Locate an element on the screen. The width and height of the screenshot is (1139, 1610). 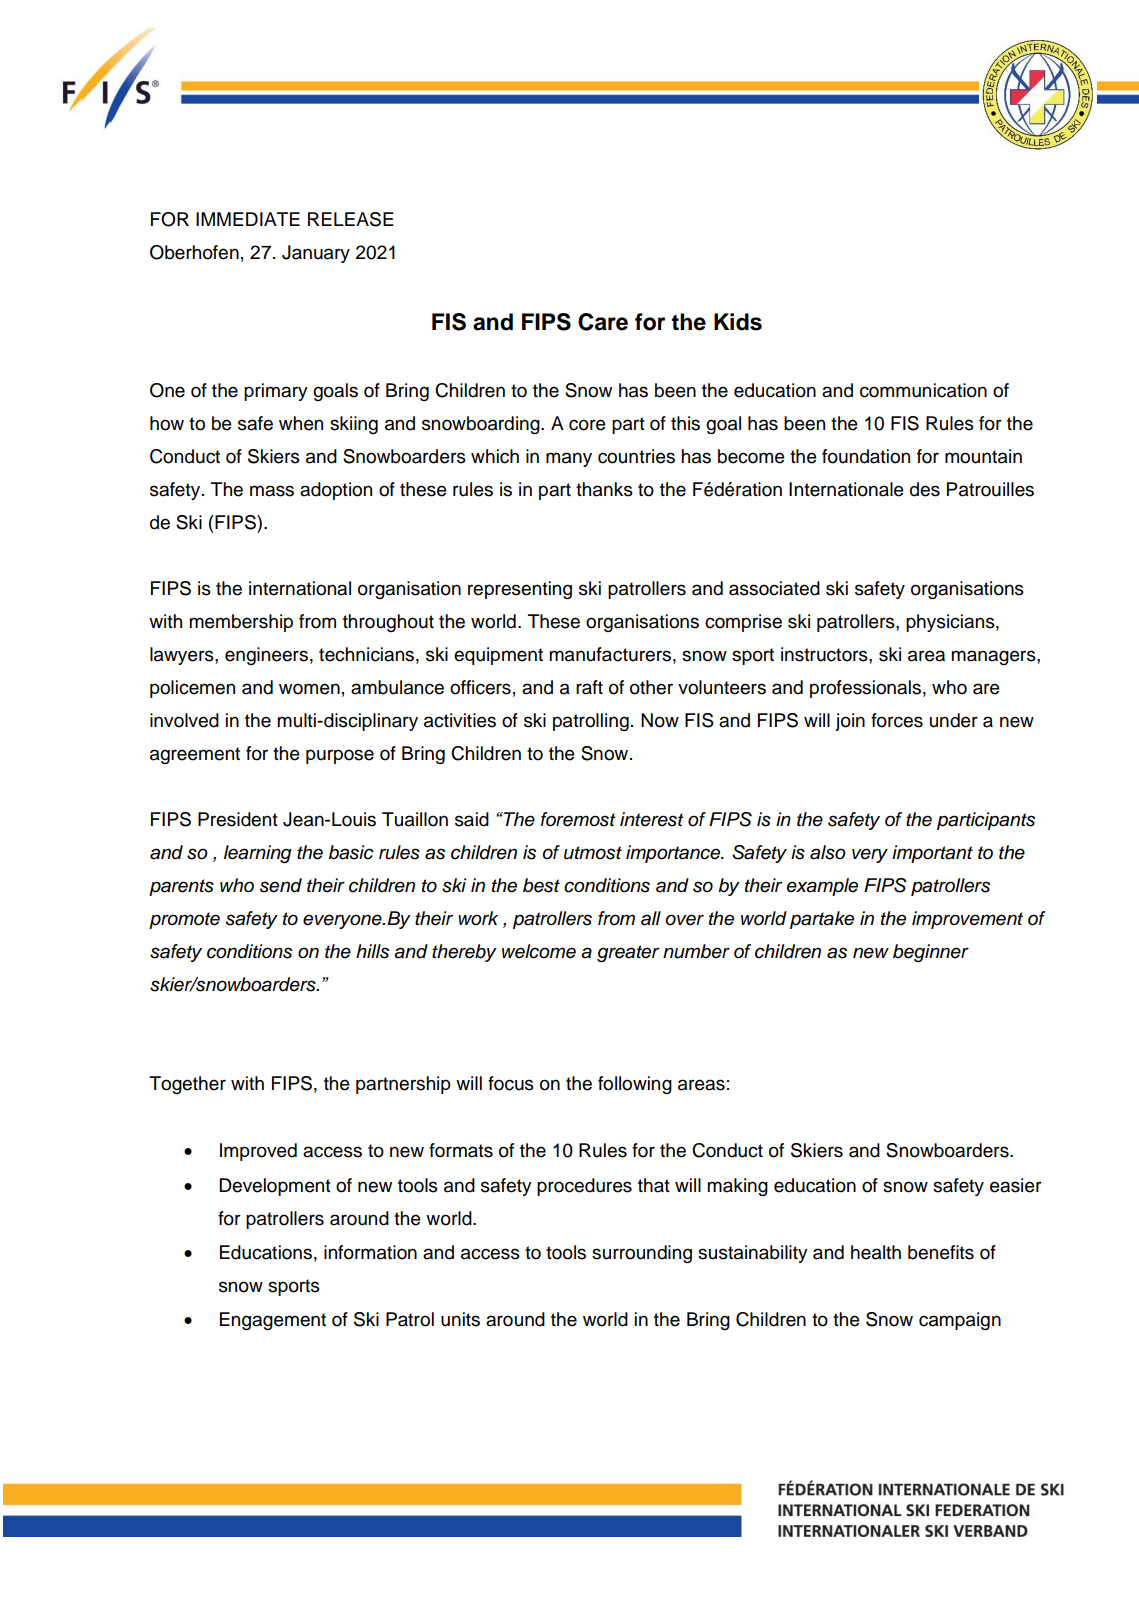
January is located at coordinates (316, 254).
